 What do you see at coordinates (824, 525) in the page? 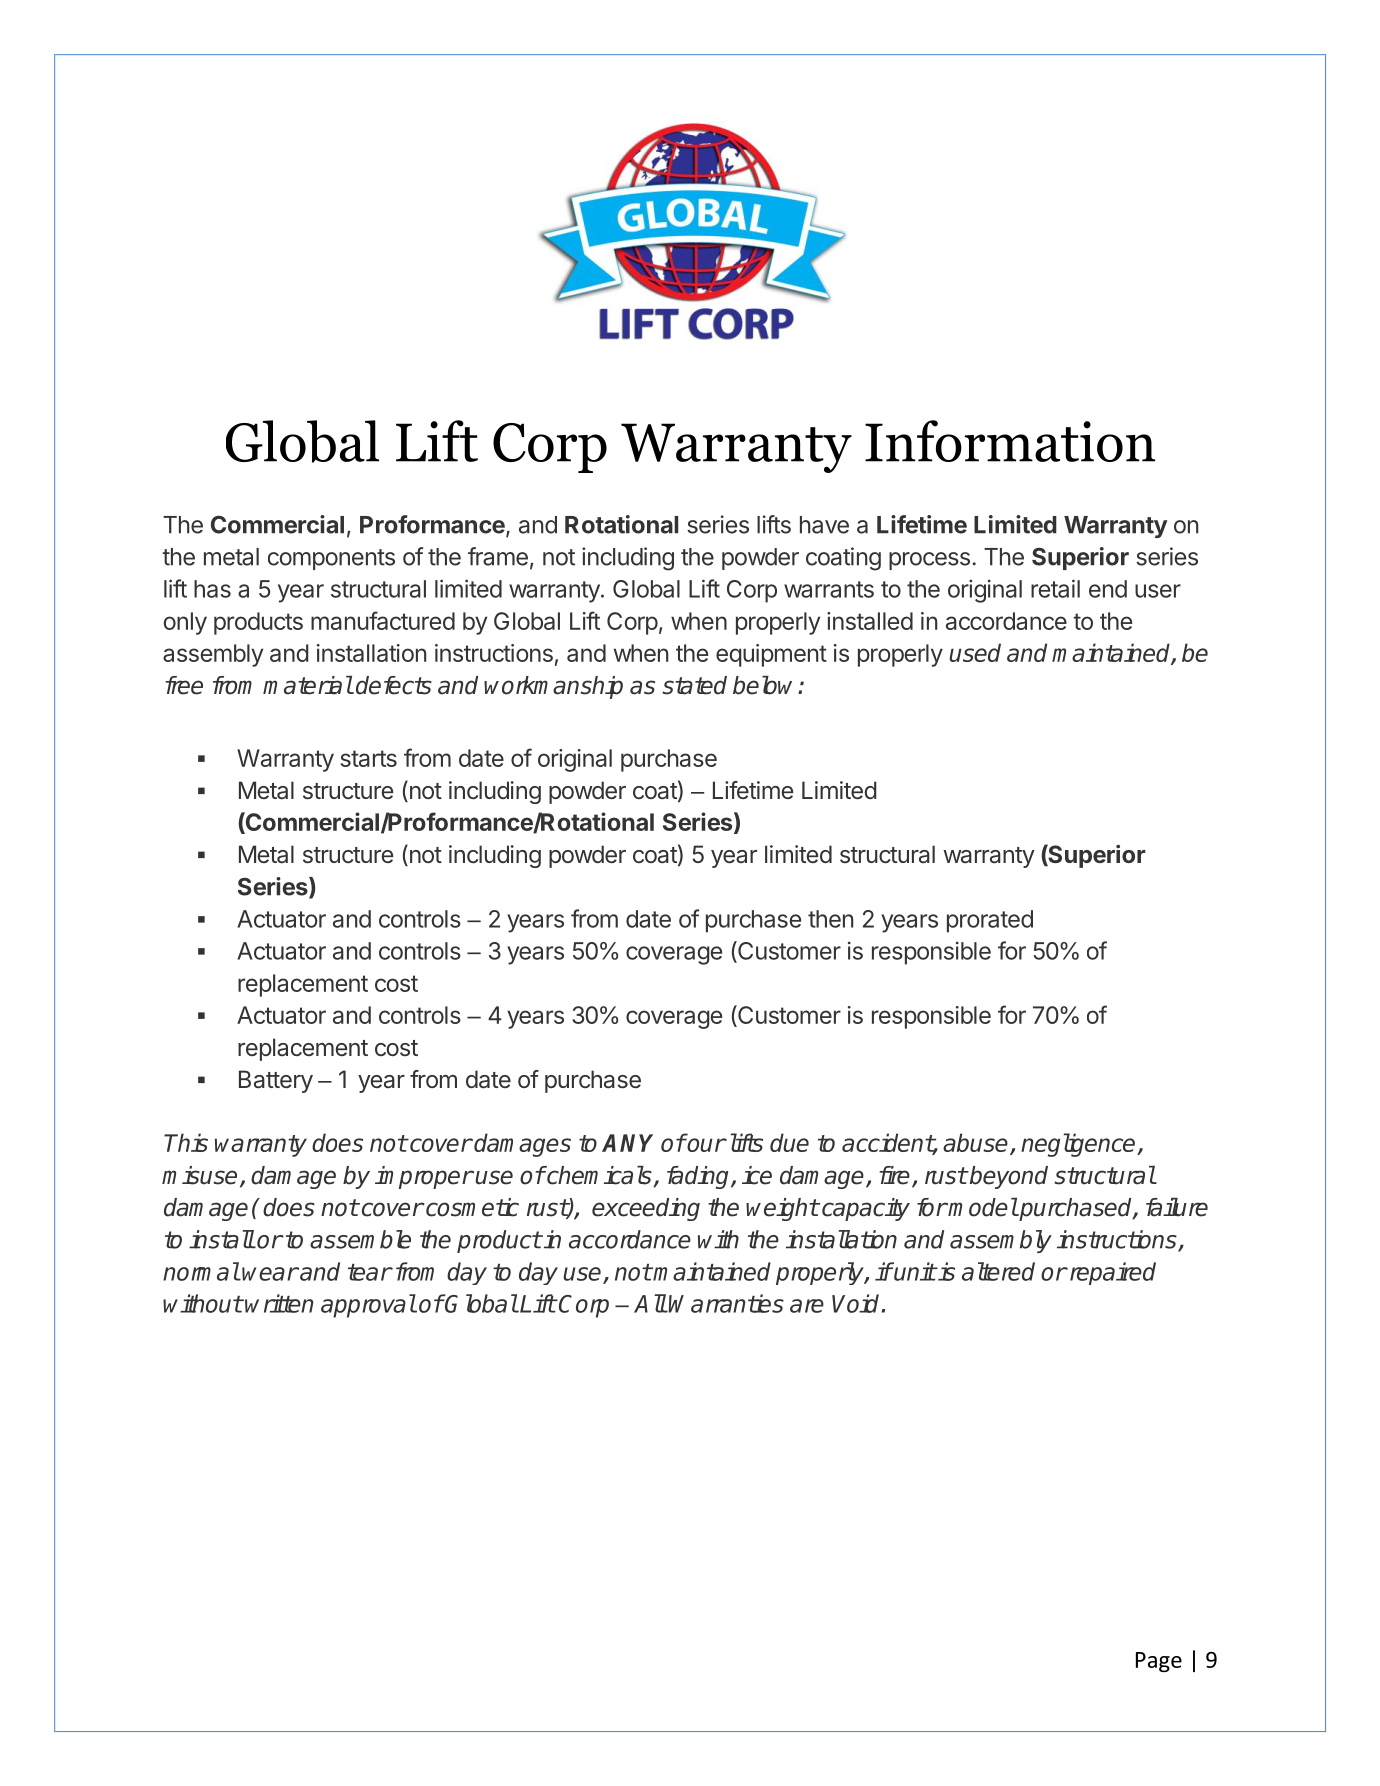
I see `have` at bounding box center [824, 525].
